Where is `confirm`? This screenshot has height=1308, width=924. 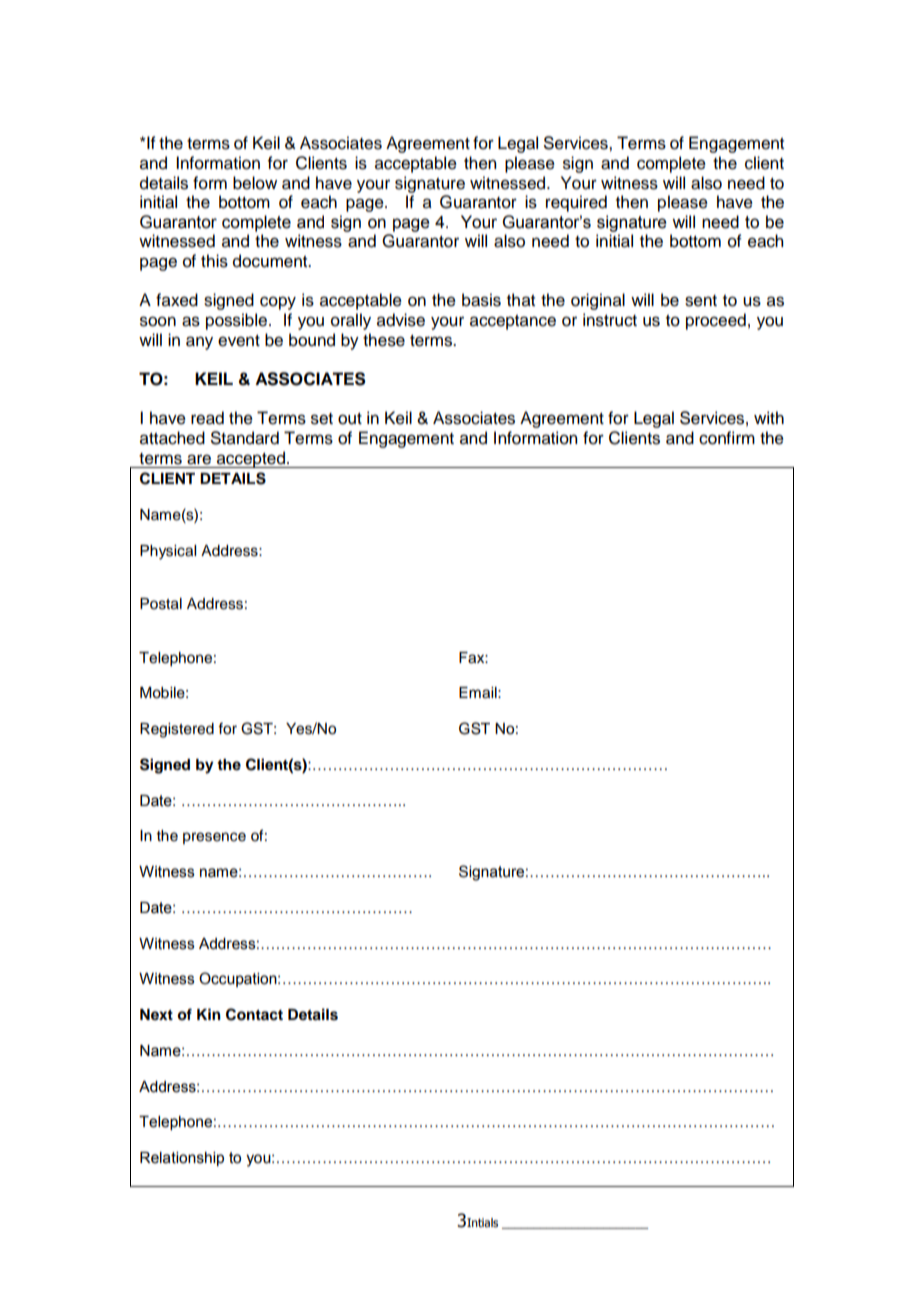
confirm is located at coordinates (727, 438).
